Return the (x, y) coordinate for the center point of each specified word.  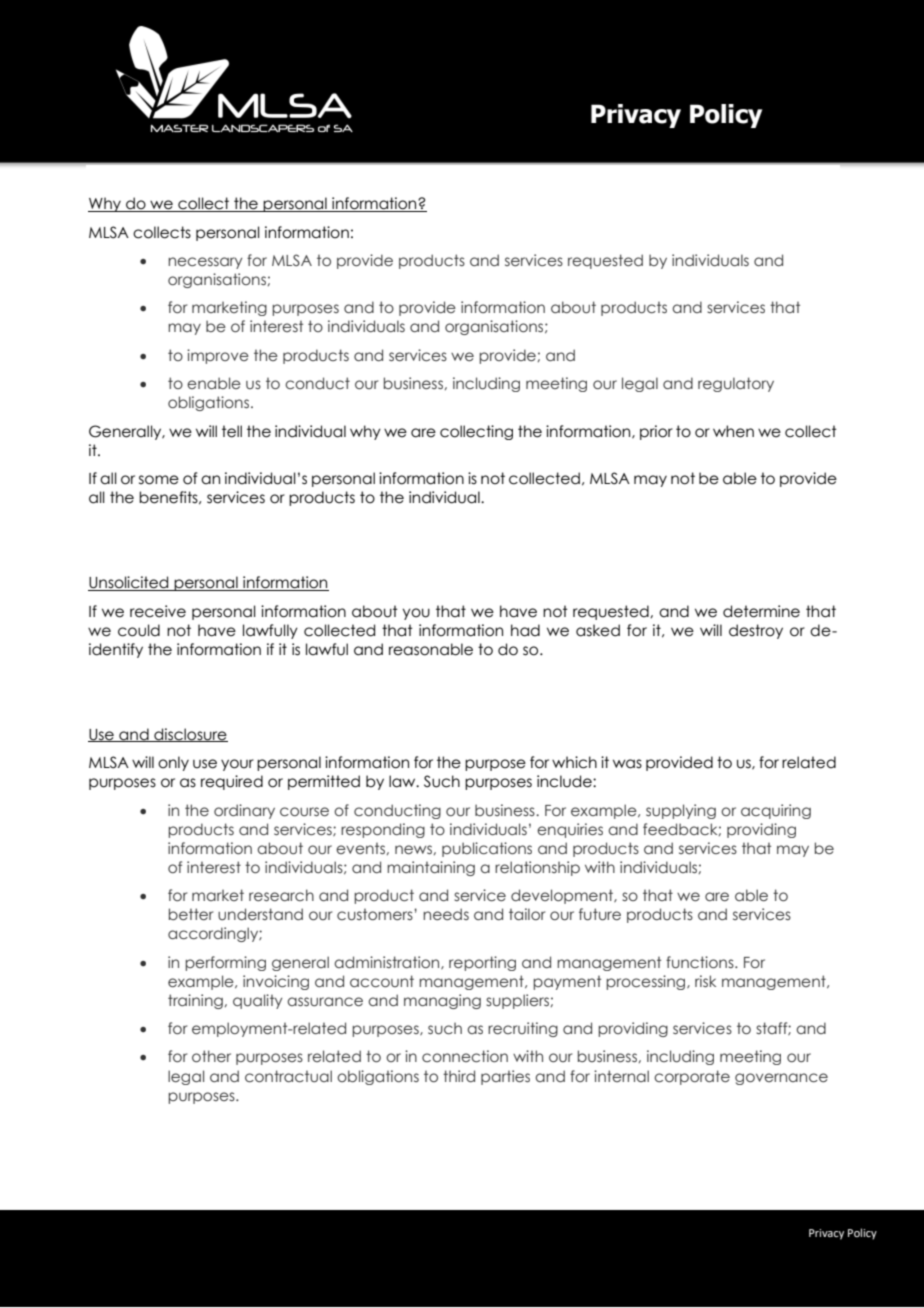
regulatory (736, 384)
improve (218, 356)
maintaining (431, 868)
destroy (756, 631)
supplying (681, 811)
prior (656, 432)
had (525, 630)
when (733, 431)
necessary (205, 263)
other (211, 1056)
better (191, 914)
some (159, 480)
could (139, 630)
